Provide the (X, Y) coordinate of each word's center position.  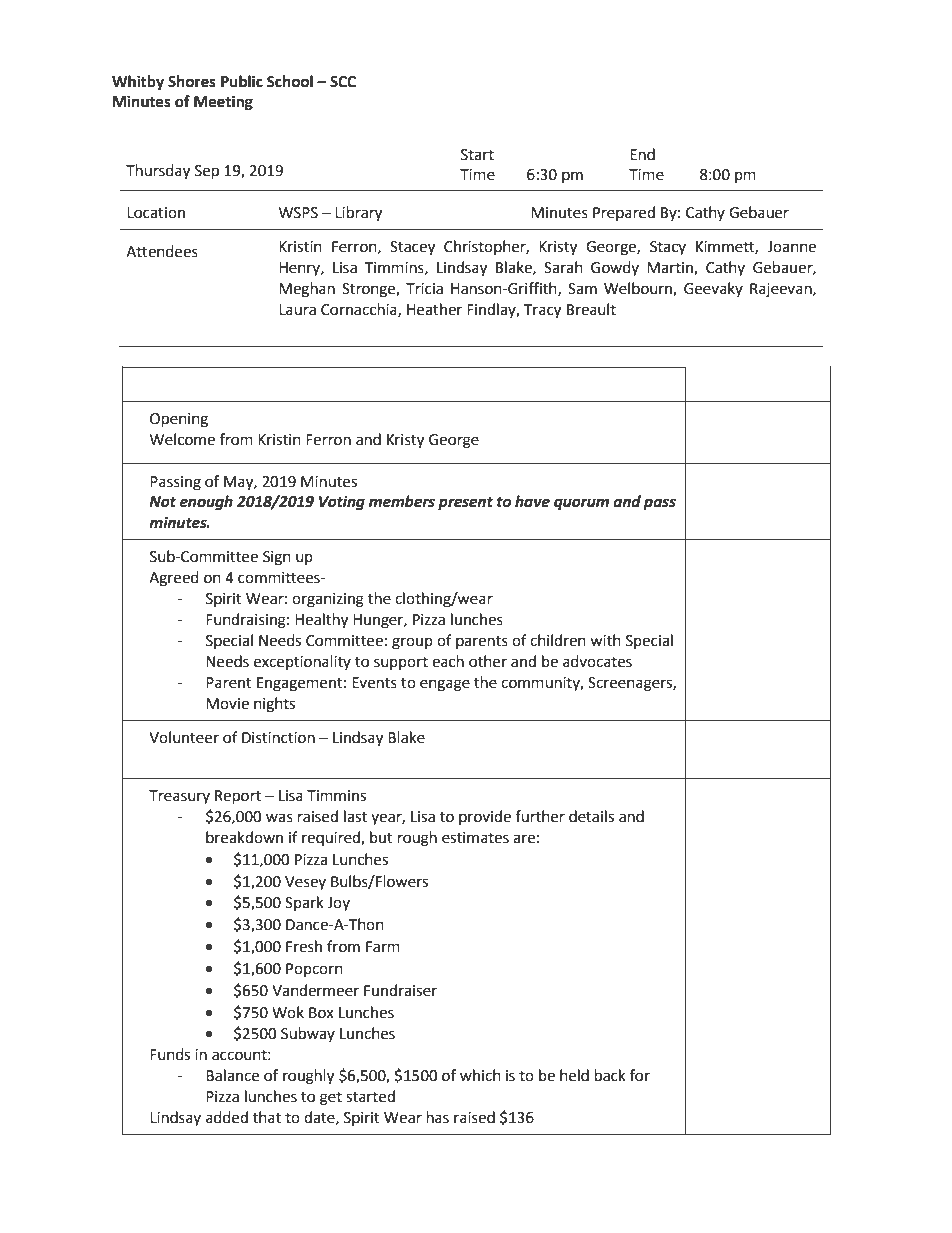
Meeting (223, 103)
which (480, 1075)
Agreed (174, 579)
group (412, 643)
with (605, 640)
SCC (343, 82)
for (640, 1075)
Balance (232, 1075)
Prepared (624, 213)
